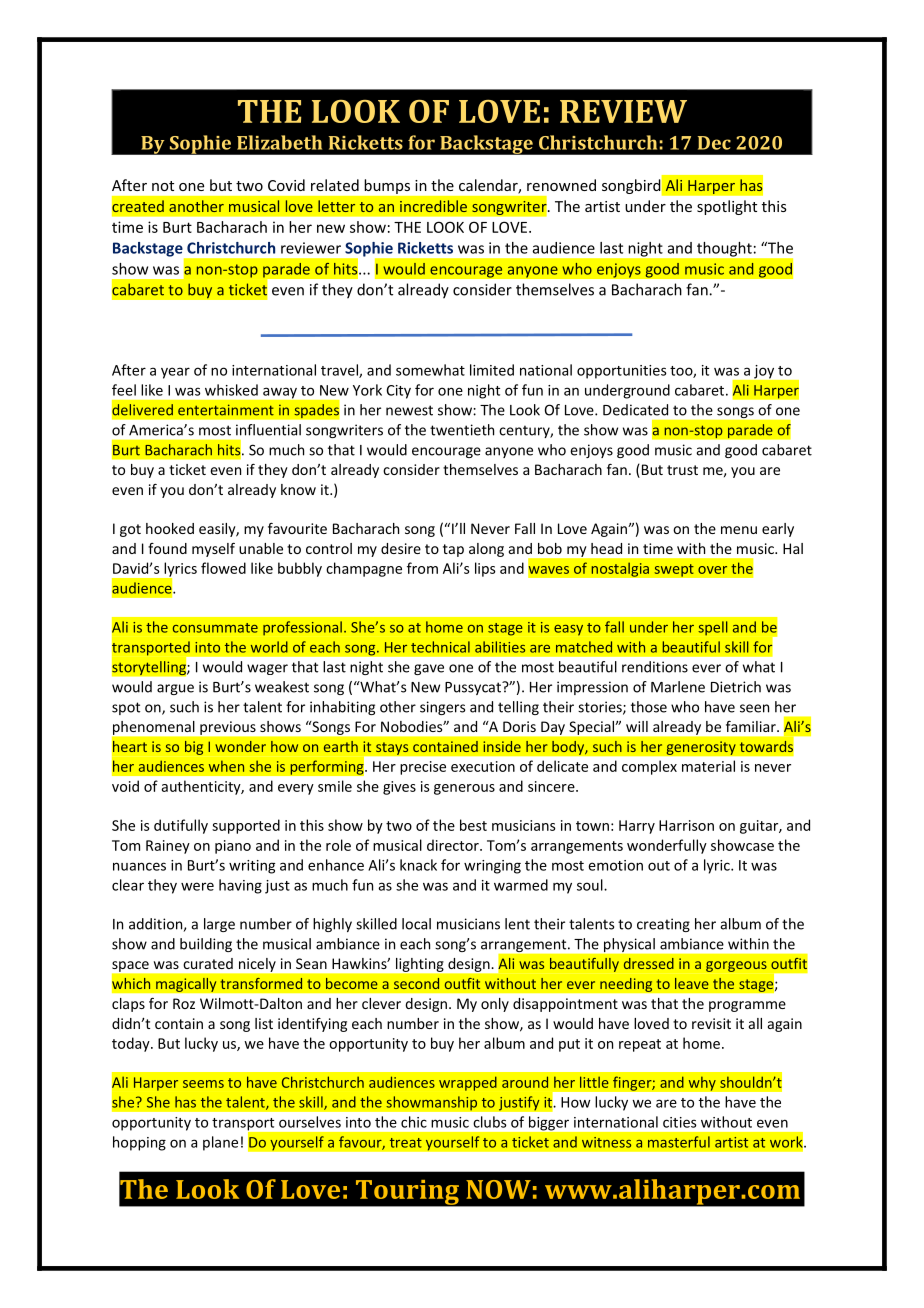 Image resolution: width=924 pixels, height=1308 pixels. Describe the element at coordinates (181, 826) in the document. I see `dutifully` at that location.
